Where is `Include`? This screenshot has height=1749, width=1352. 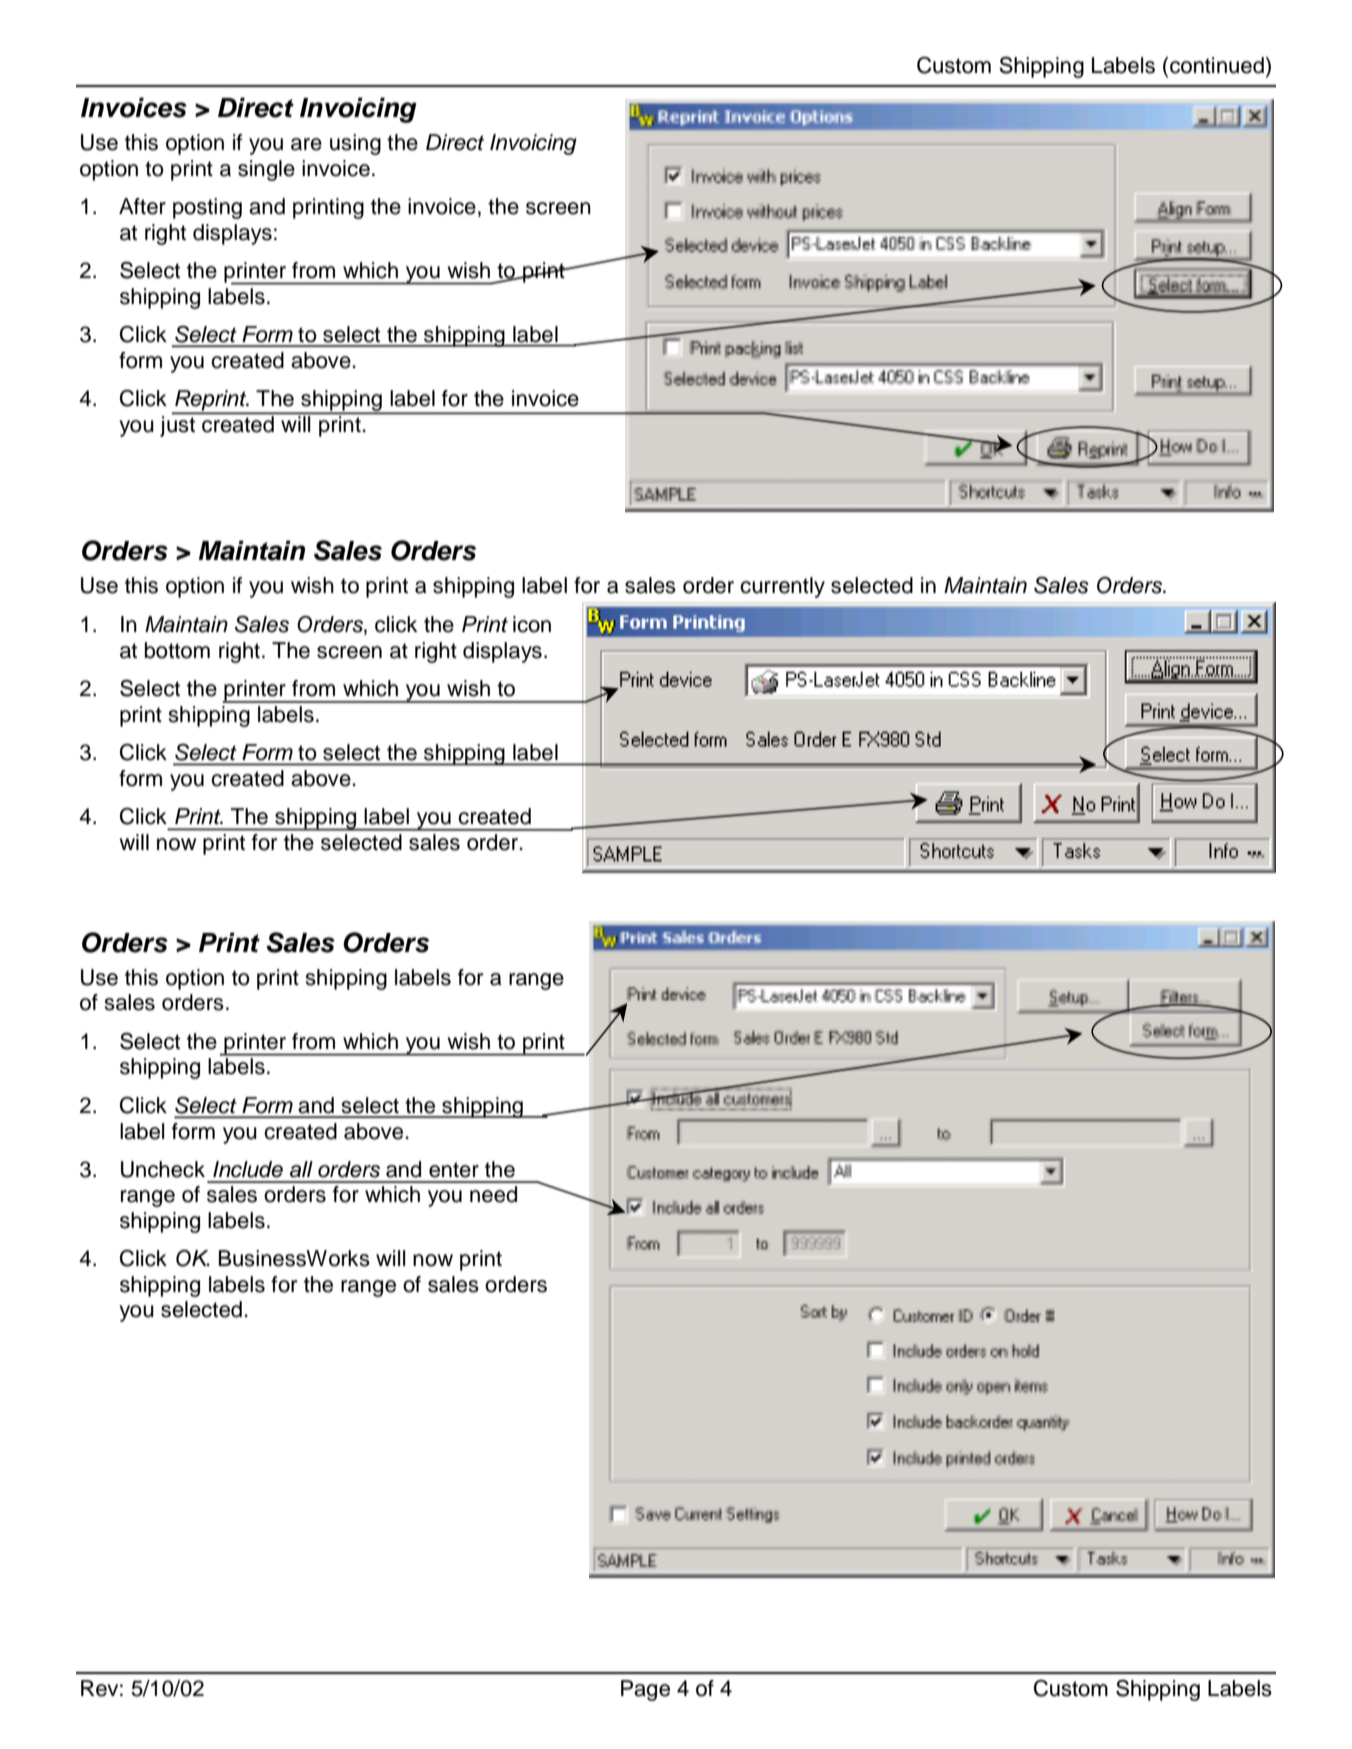
Include is located at coordinates (248, 1169).
